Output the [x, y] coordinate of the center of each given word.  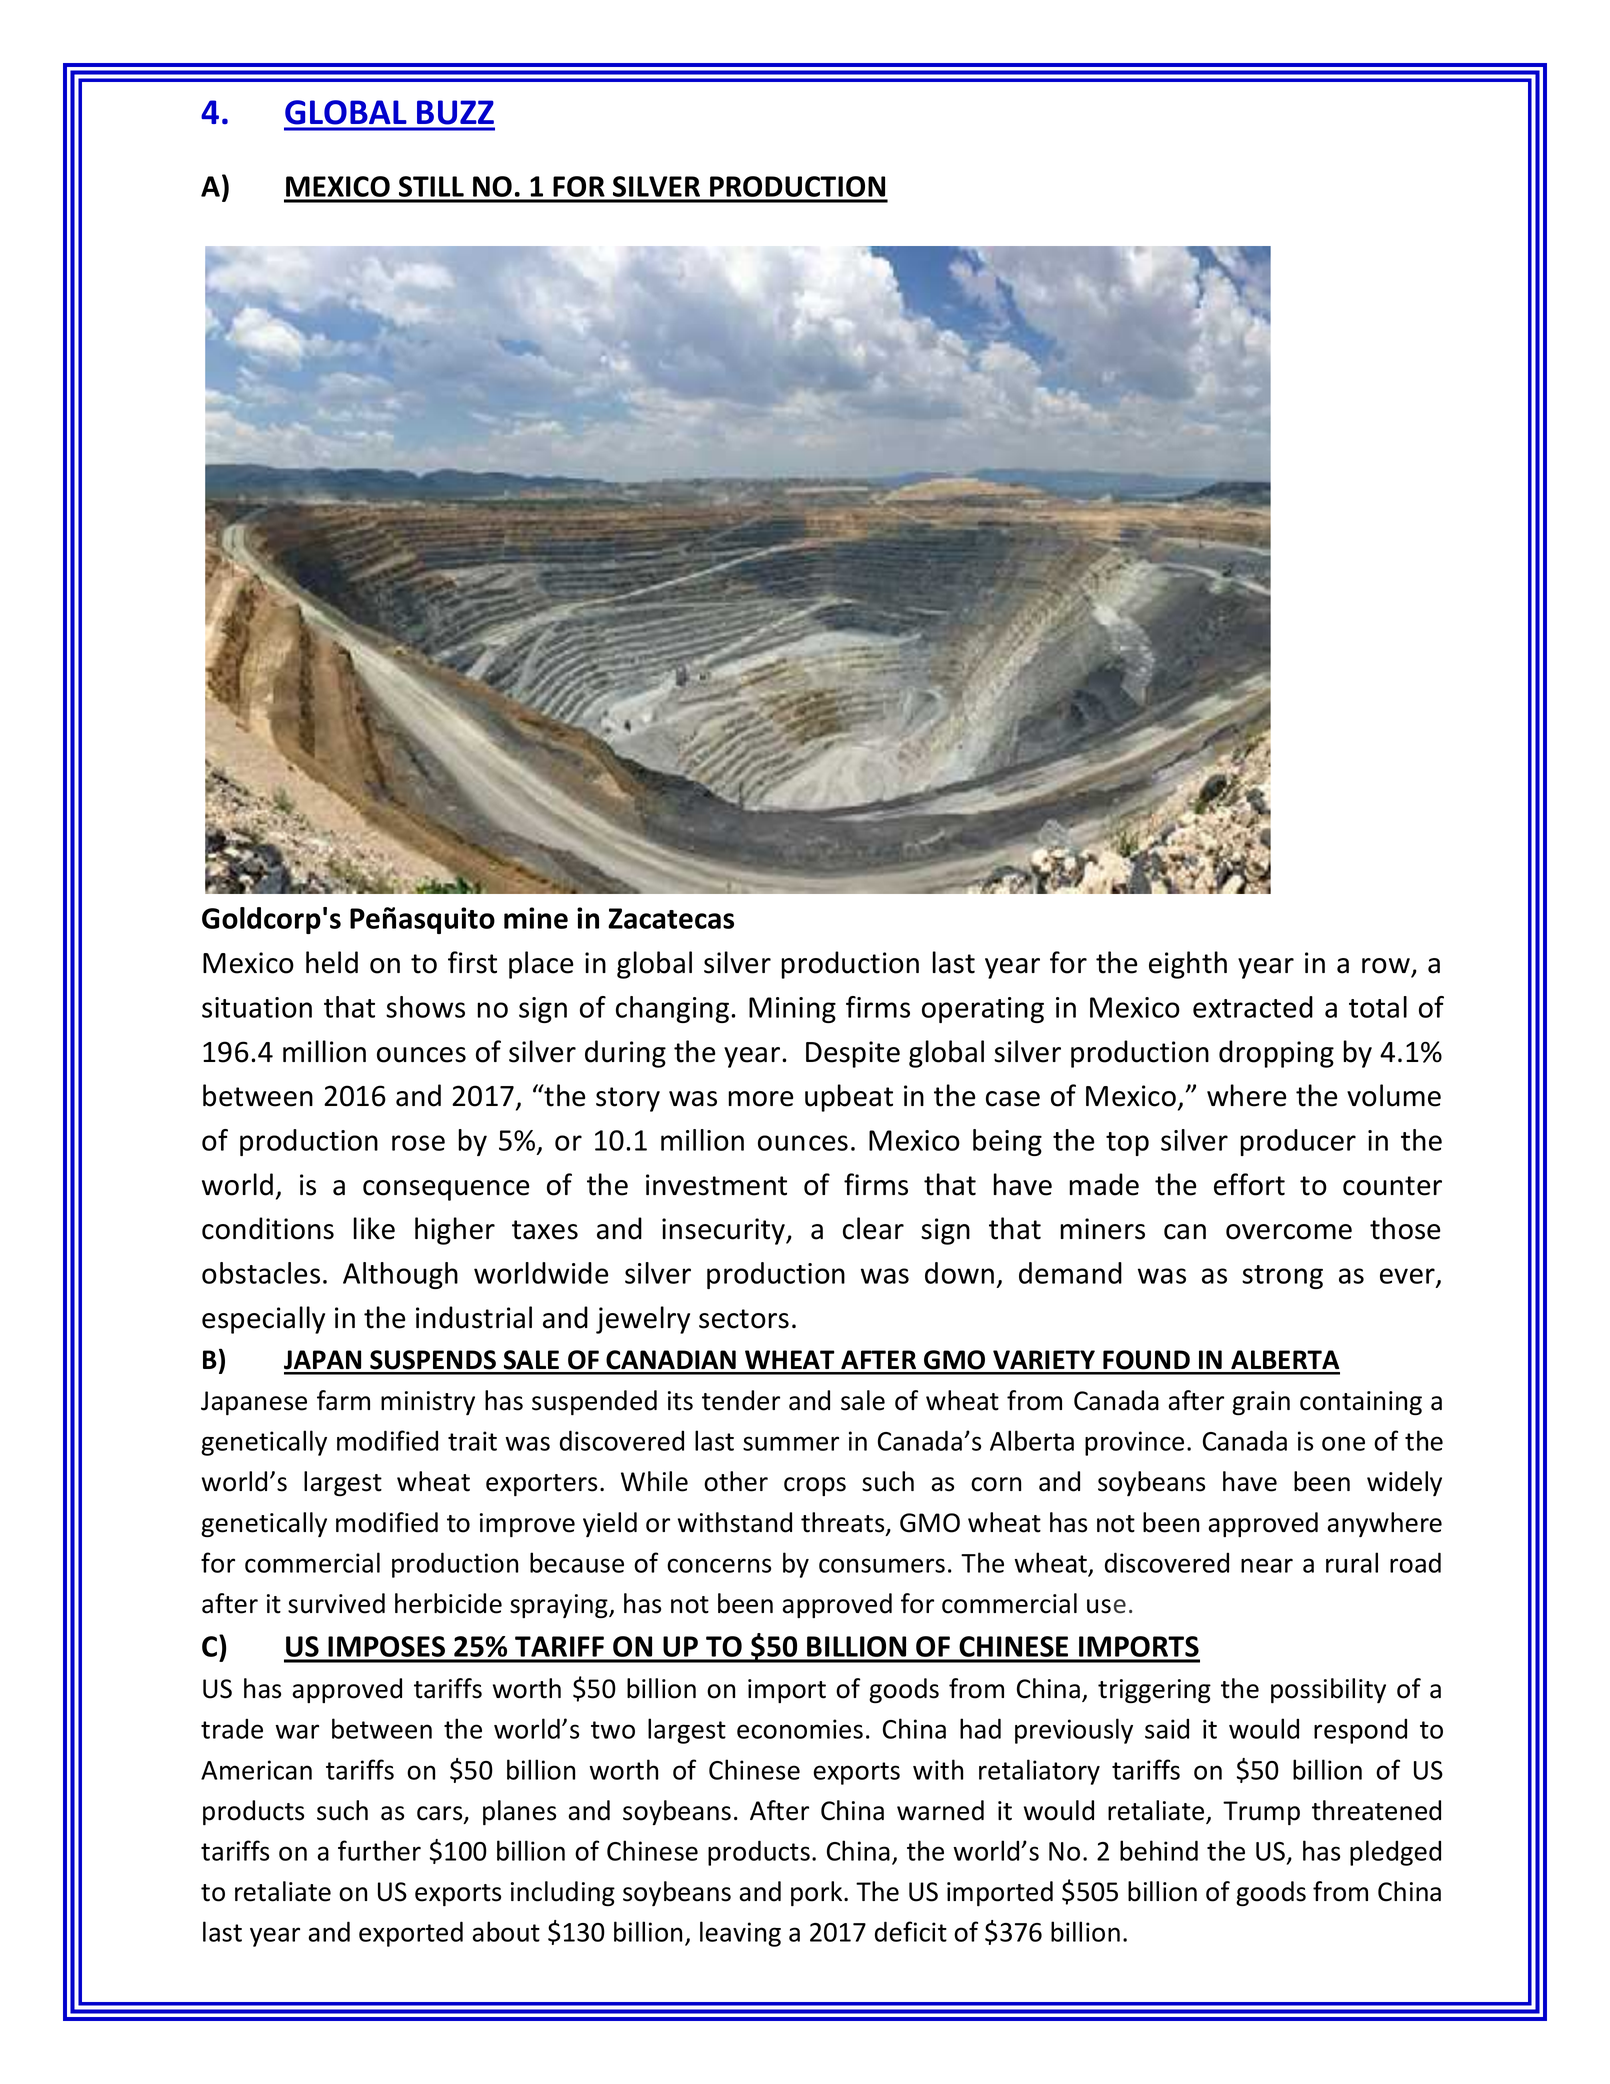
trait [472, 1441]
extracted [1253, 1007]
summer [791, 1443]
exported [411, 1934]
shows [425, 1007]
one [1343, 1443]
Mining [792, 1010]
